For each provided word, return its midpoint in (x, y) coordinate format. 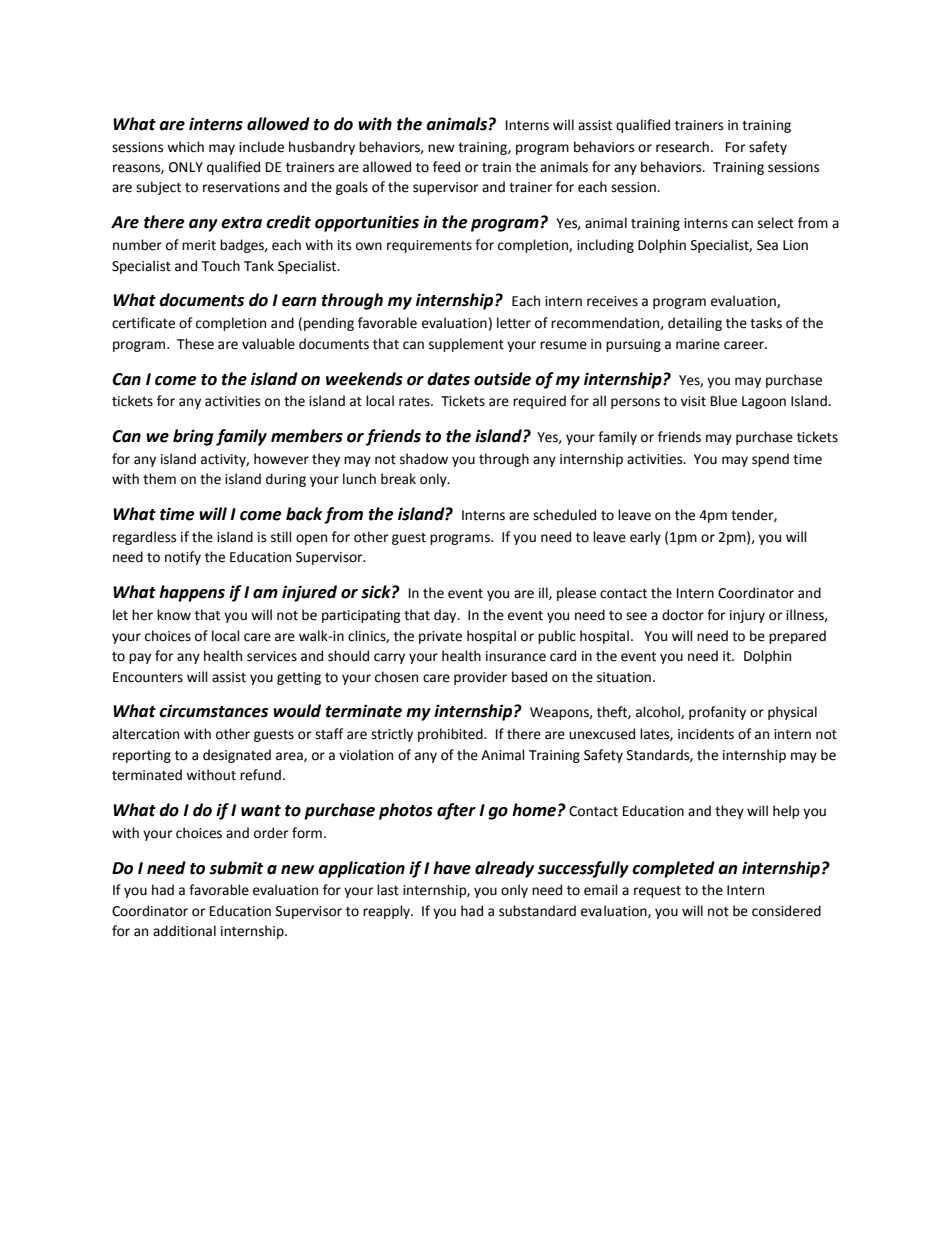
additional (184, 931)
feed (446, 167)
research (682, 147)
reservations (241, 187)
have (452, 868)
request (657, 892)
